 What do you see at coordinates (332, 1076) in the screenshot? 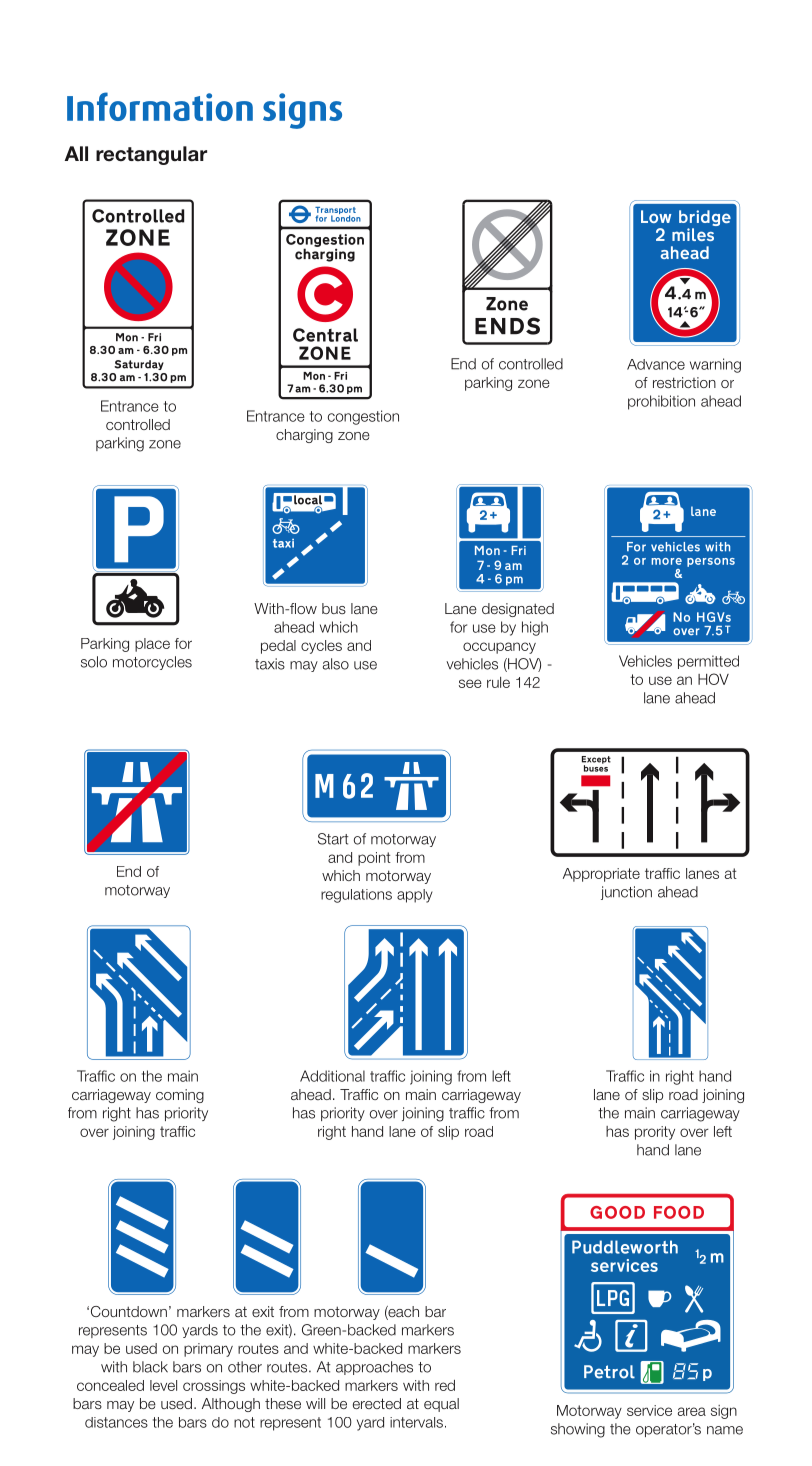
I see `Additional` at bounding box center [332, 1076].
